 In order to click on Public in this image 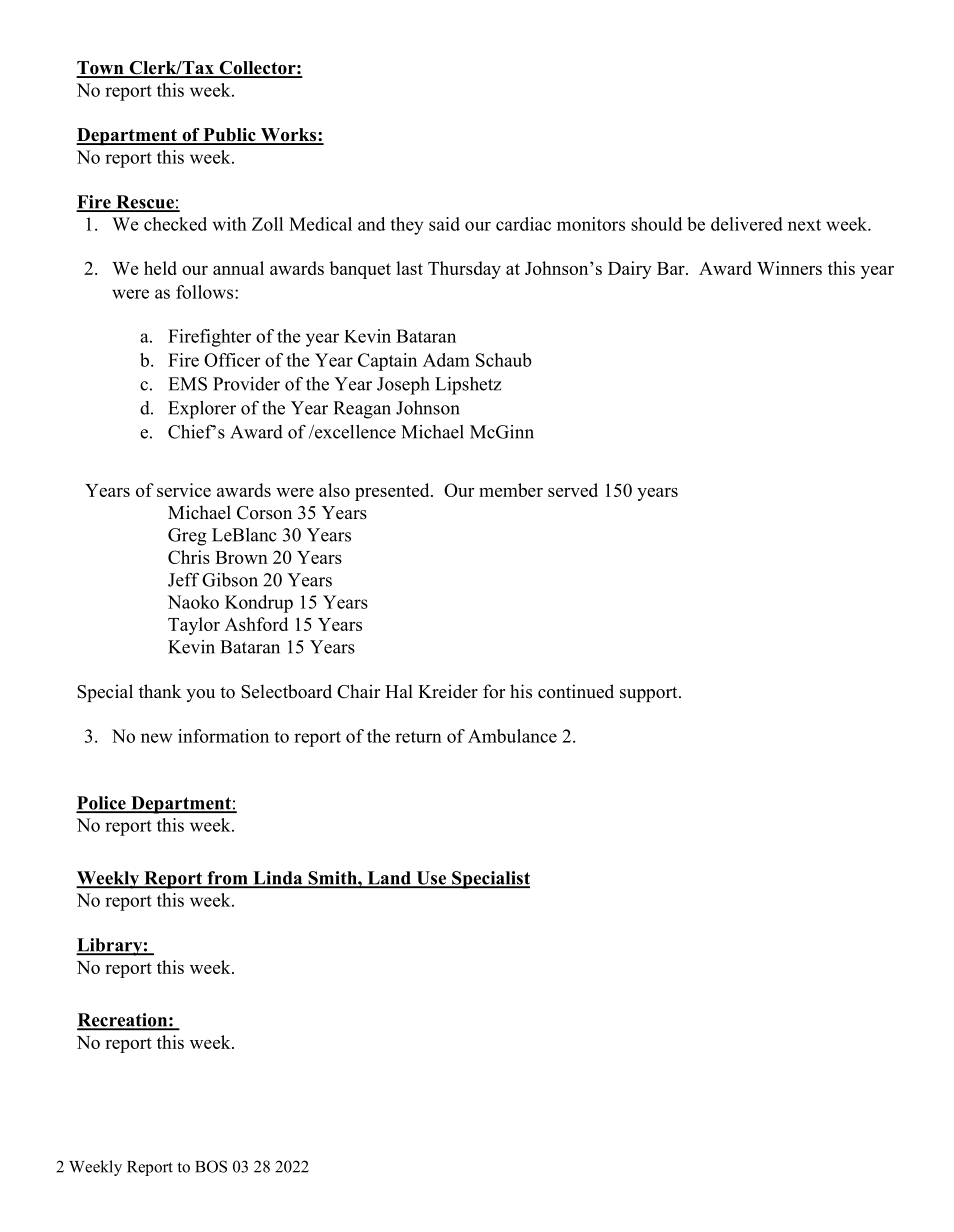, I will do `click(229, 136)`.
